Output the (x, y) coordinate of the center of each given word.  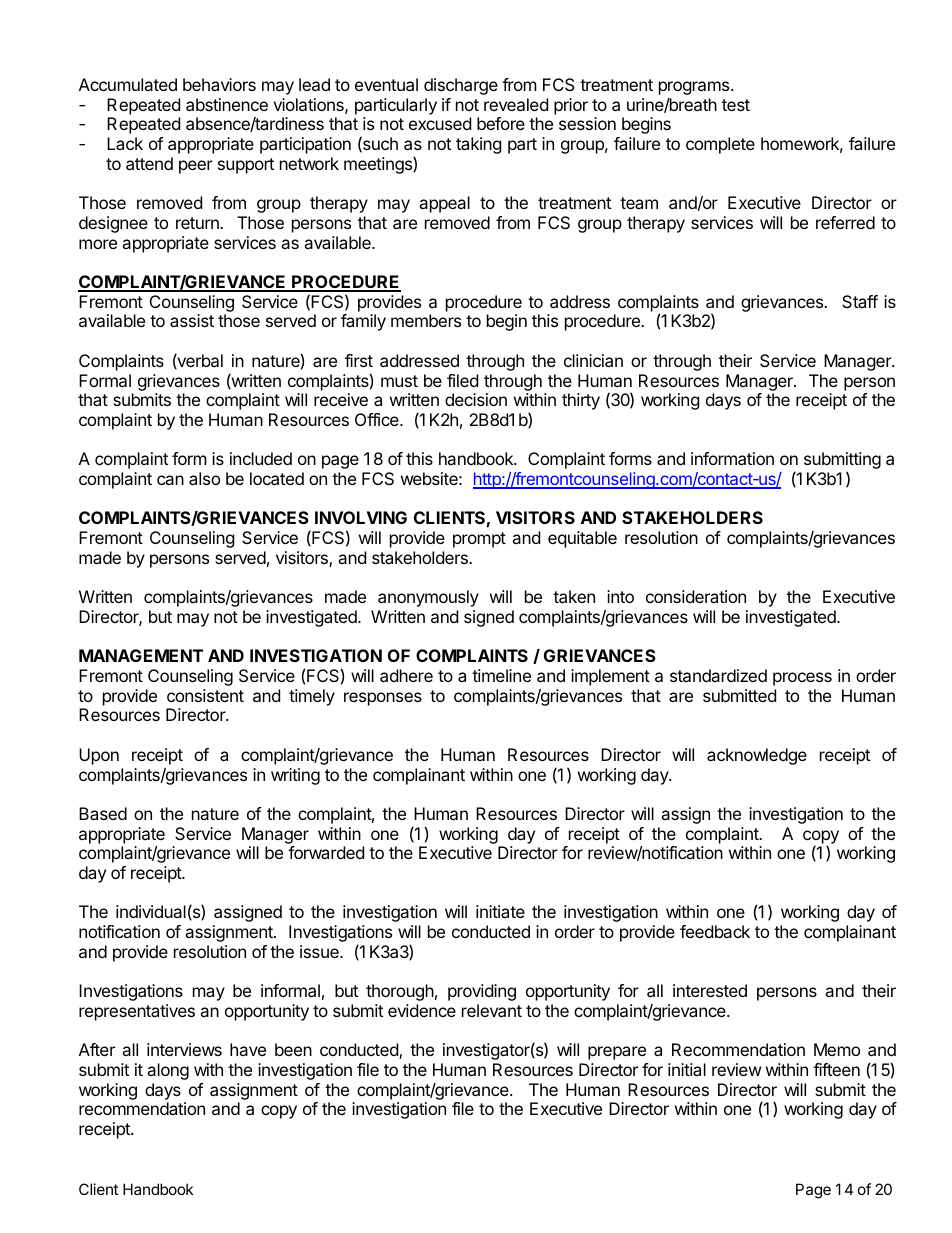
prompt (479, 540)
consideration (696, 596)
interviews (184, 1049)
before (501, 123)
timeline (501, 675)
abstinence (227, 104)
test (736, 105)
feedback (715, 931)
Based (103, 813)
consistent (205, 695)
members (426, 320)
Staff (860, 301)
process (802, 679)
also (204, 478)
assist (192, 320)
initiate (500, 911)
